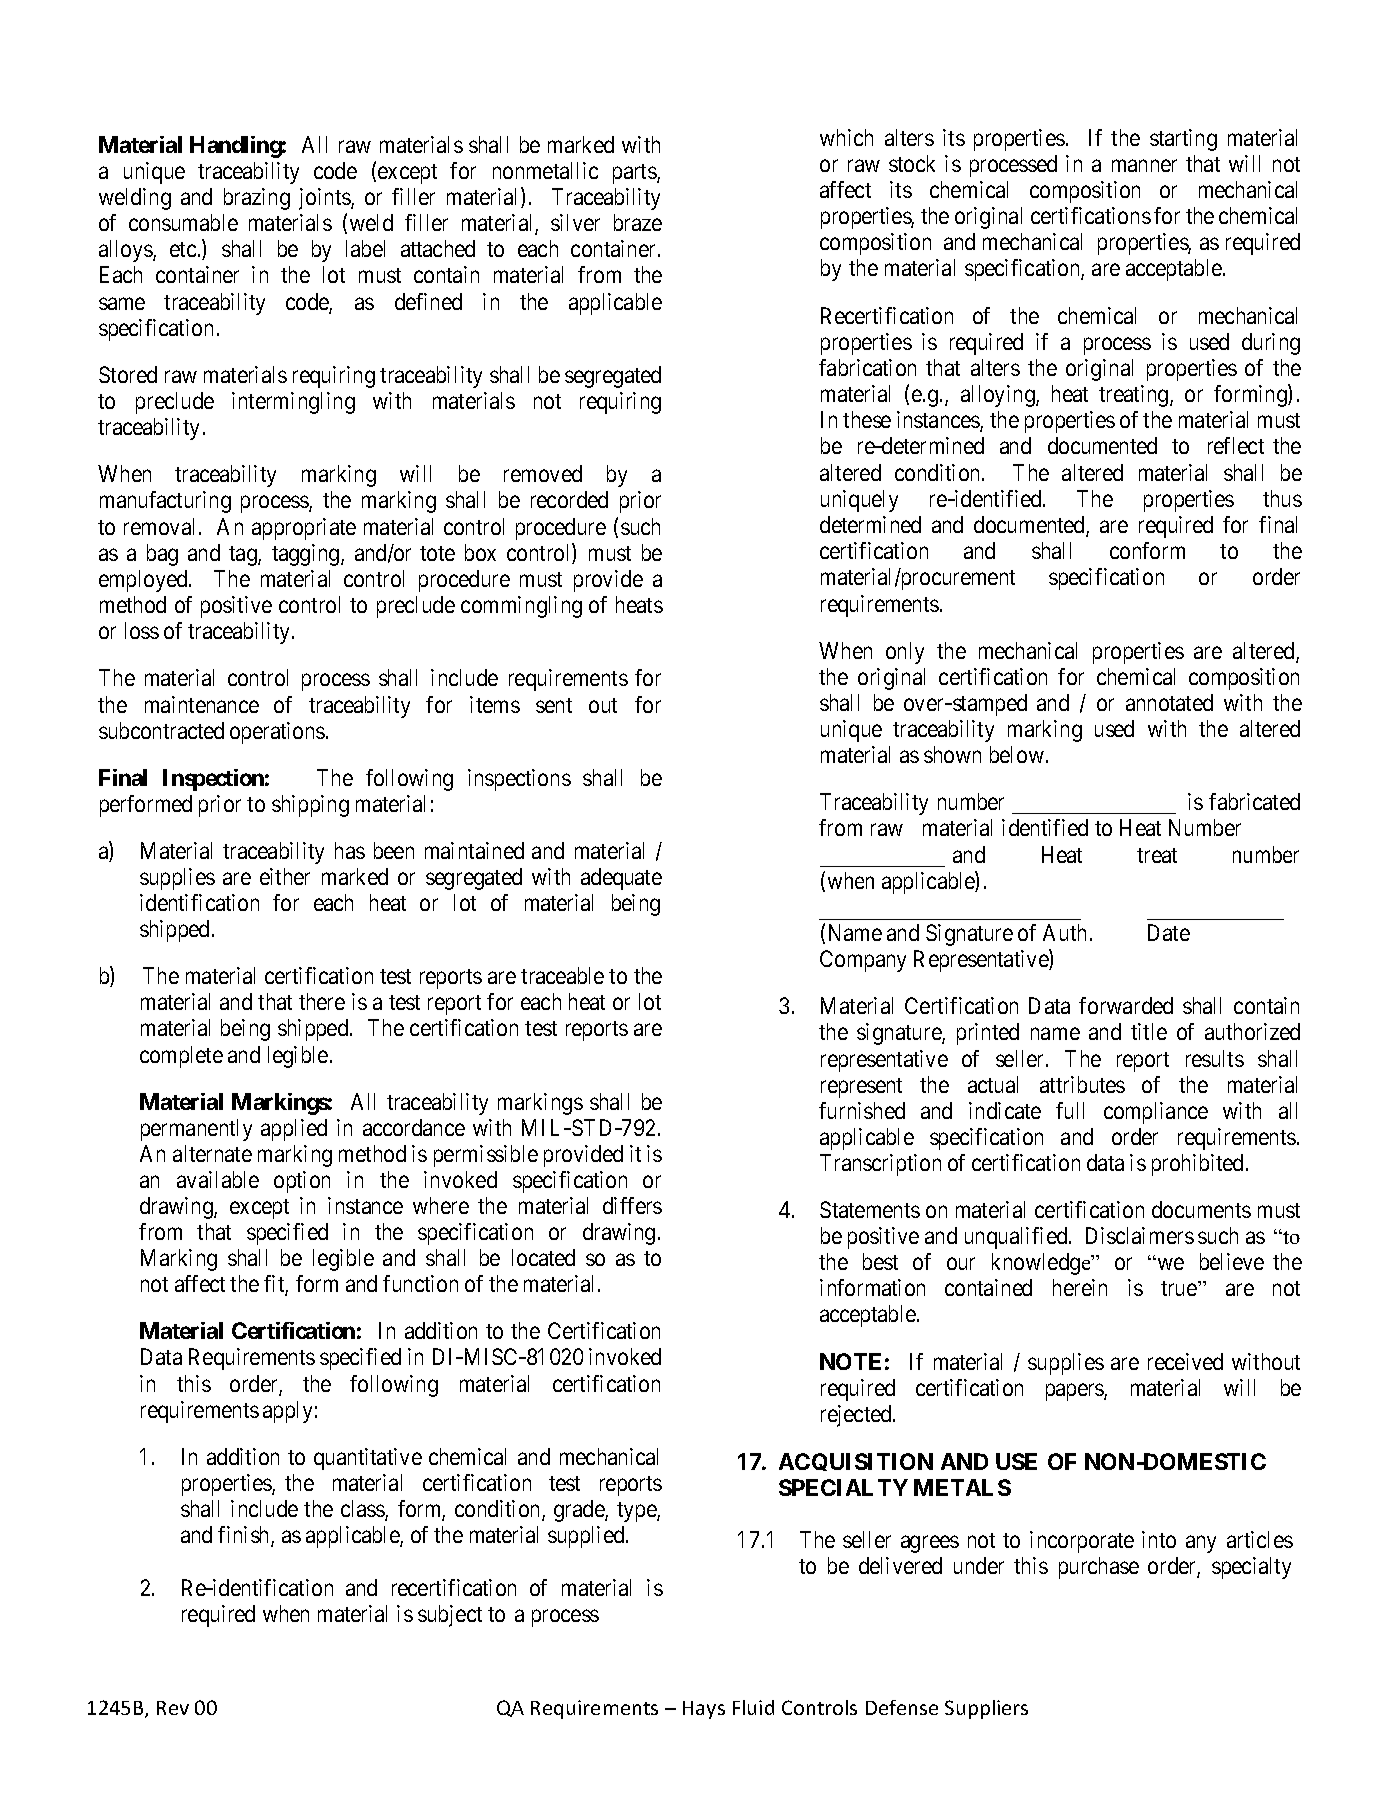 The height and width of the screenshot is (1803, 1393). I want to click on tagging, so click(307, 555).
